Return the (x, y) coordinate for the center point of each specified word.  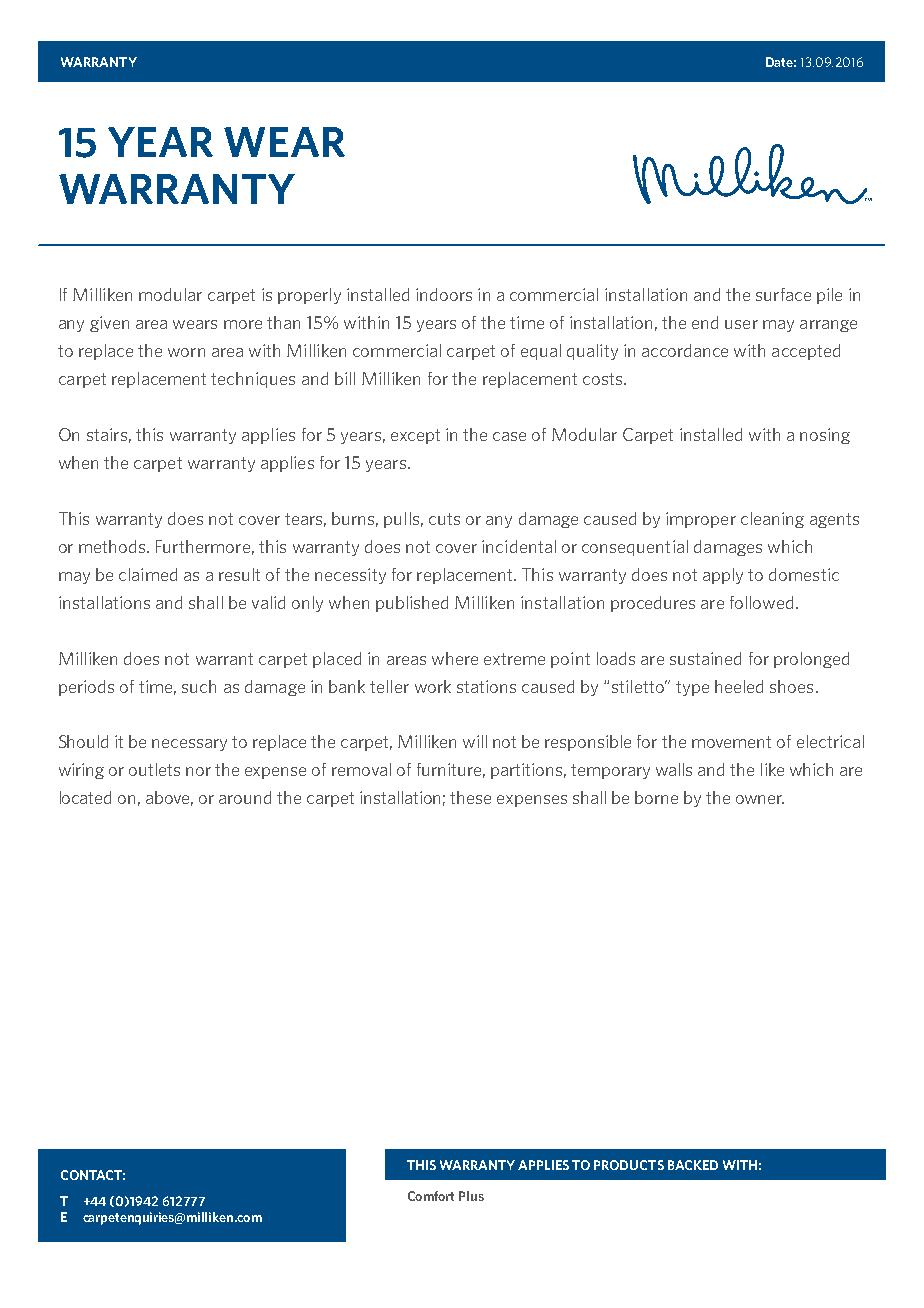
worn (186, 352)
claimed (148, 574)
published (412, 604)
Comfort (431, 1196)
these (470, 797)
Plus (471, 1196)
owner (760, 799)
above (169, 798)
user (741, 324)
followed (761, 602)
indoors (444, 294)
